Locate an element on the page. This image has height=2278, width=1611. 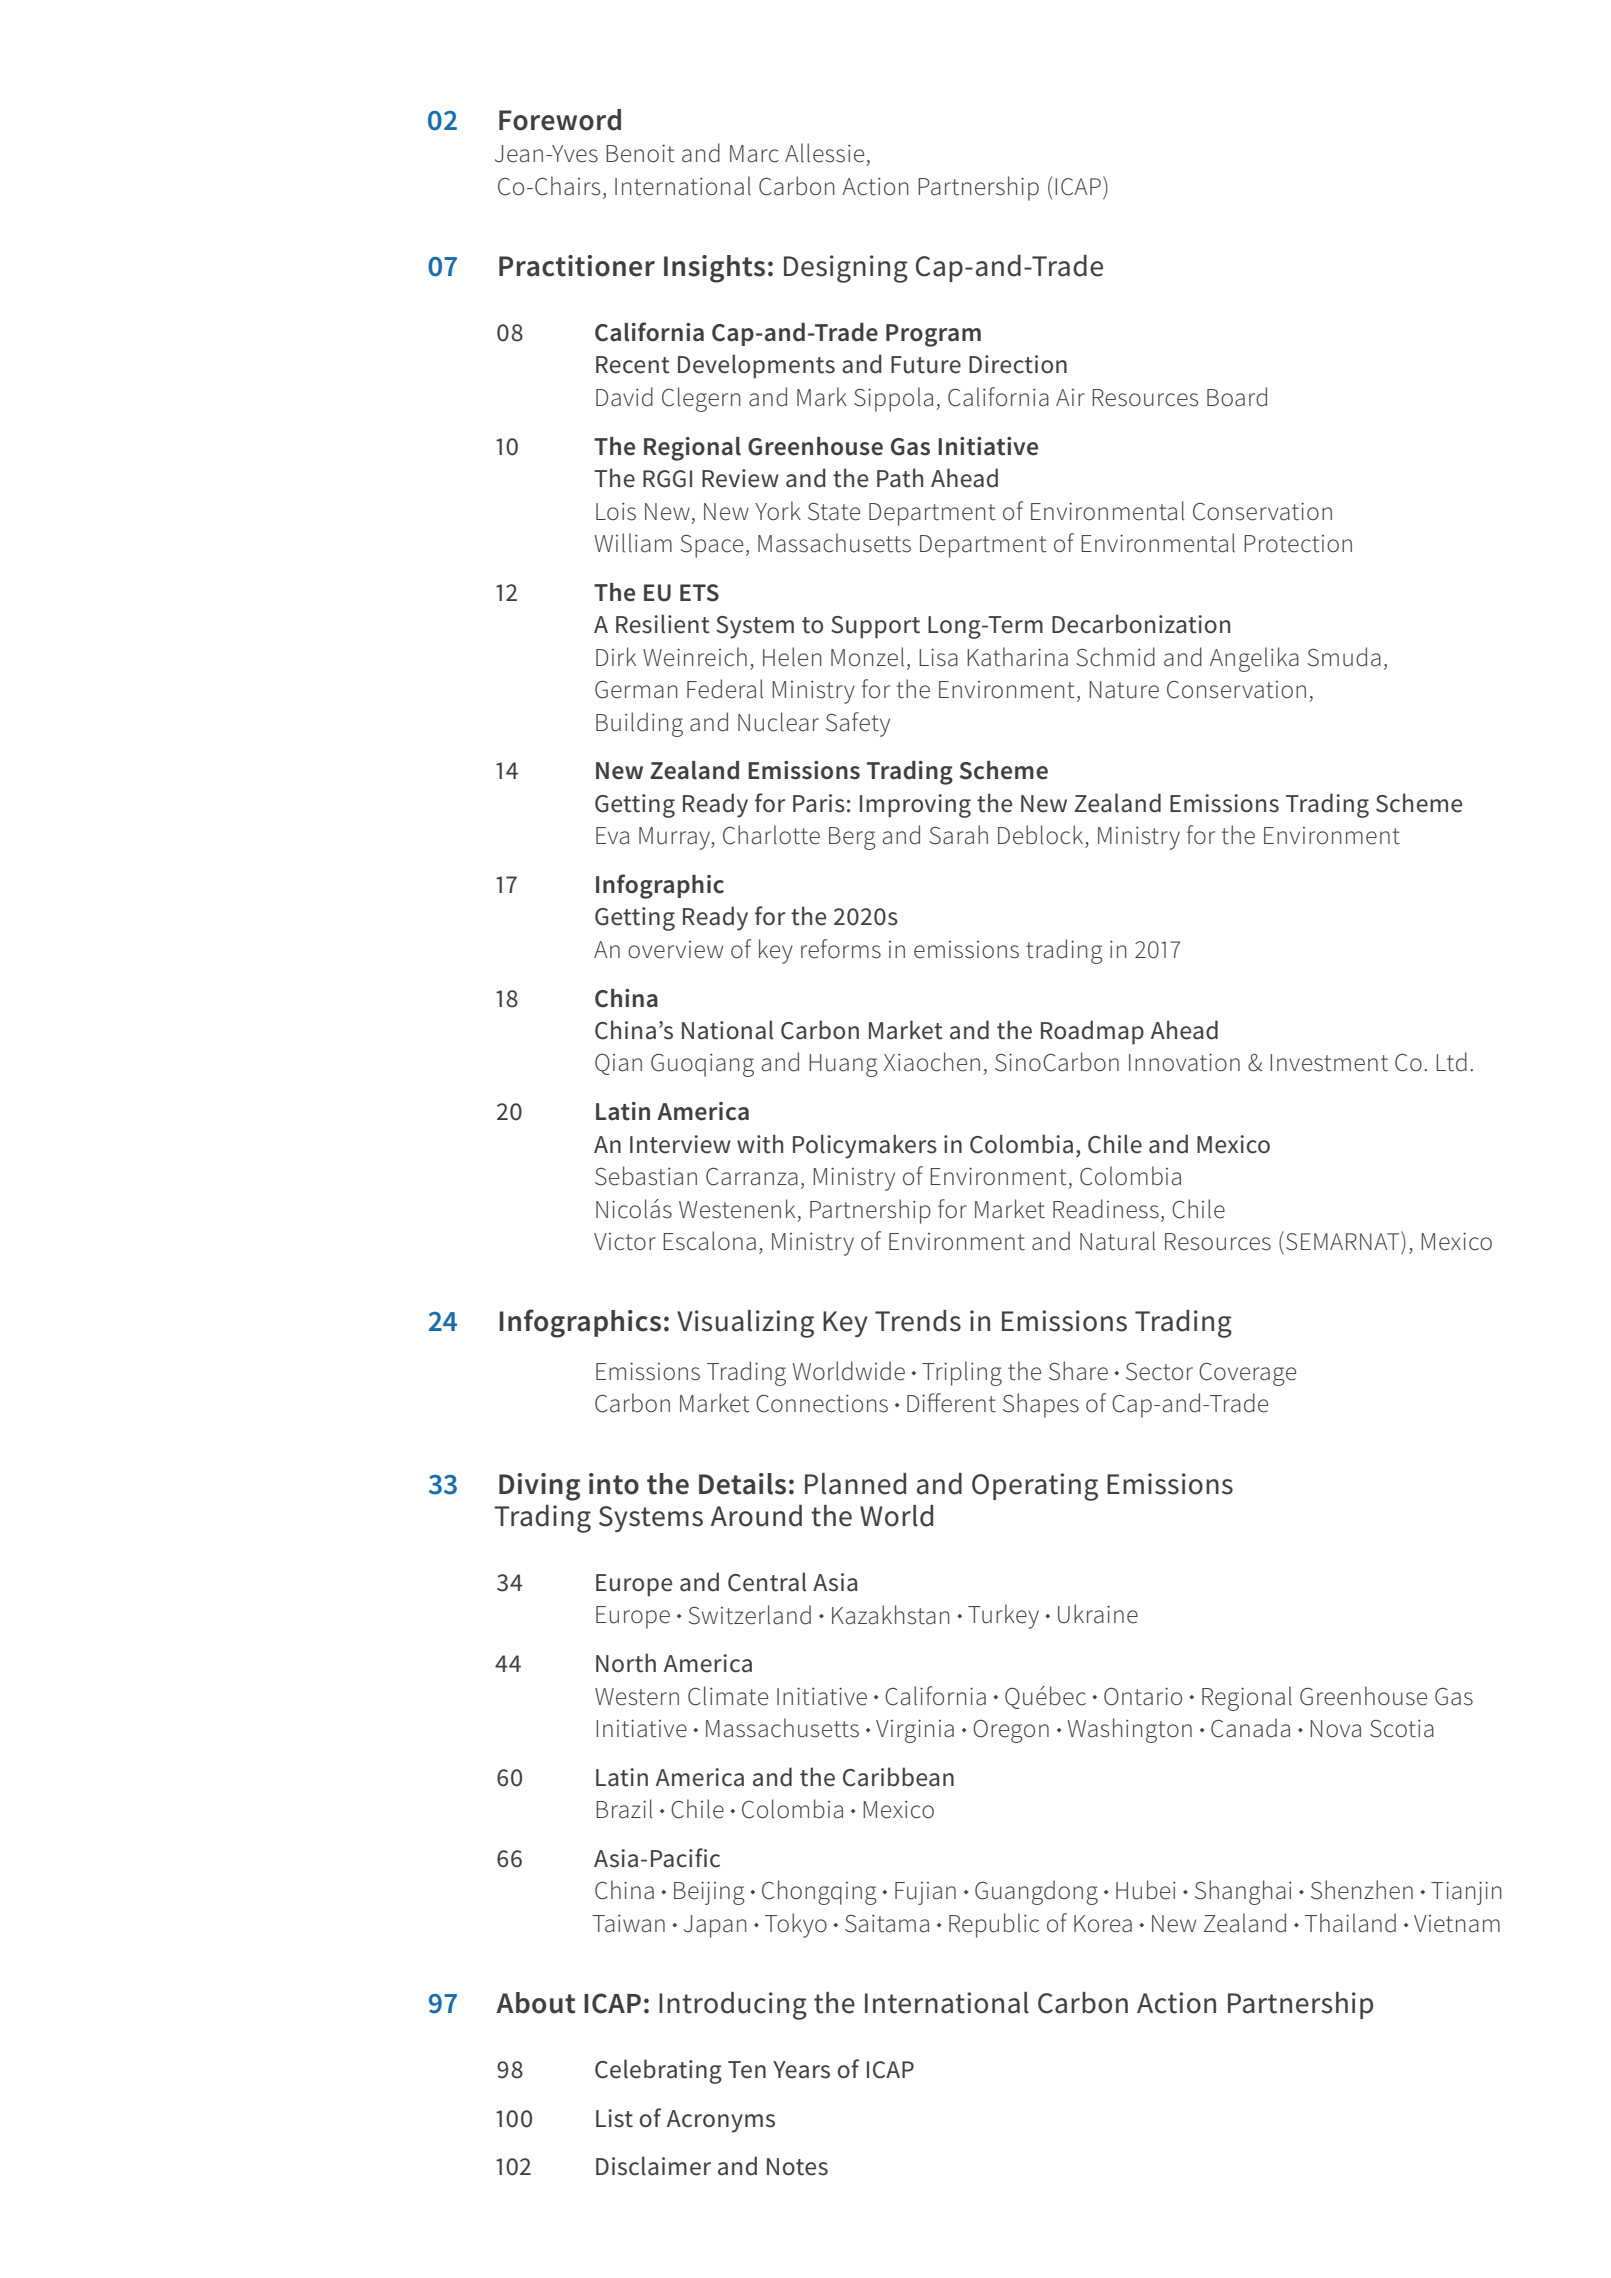
Thailand is located at coordinates (1350, 1923).
